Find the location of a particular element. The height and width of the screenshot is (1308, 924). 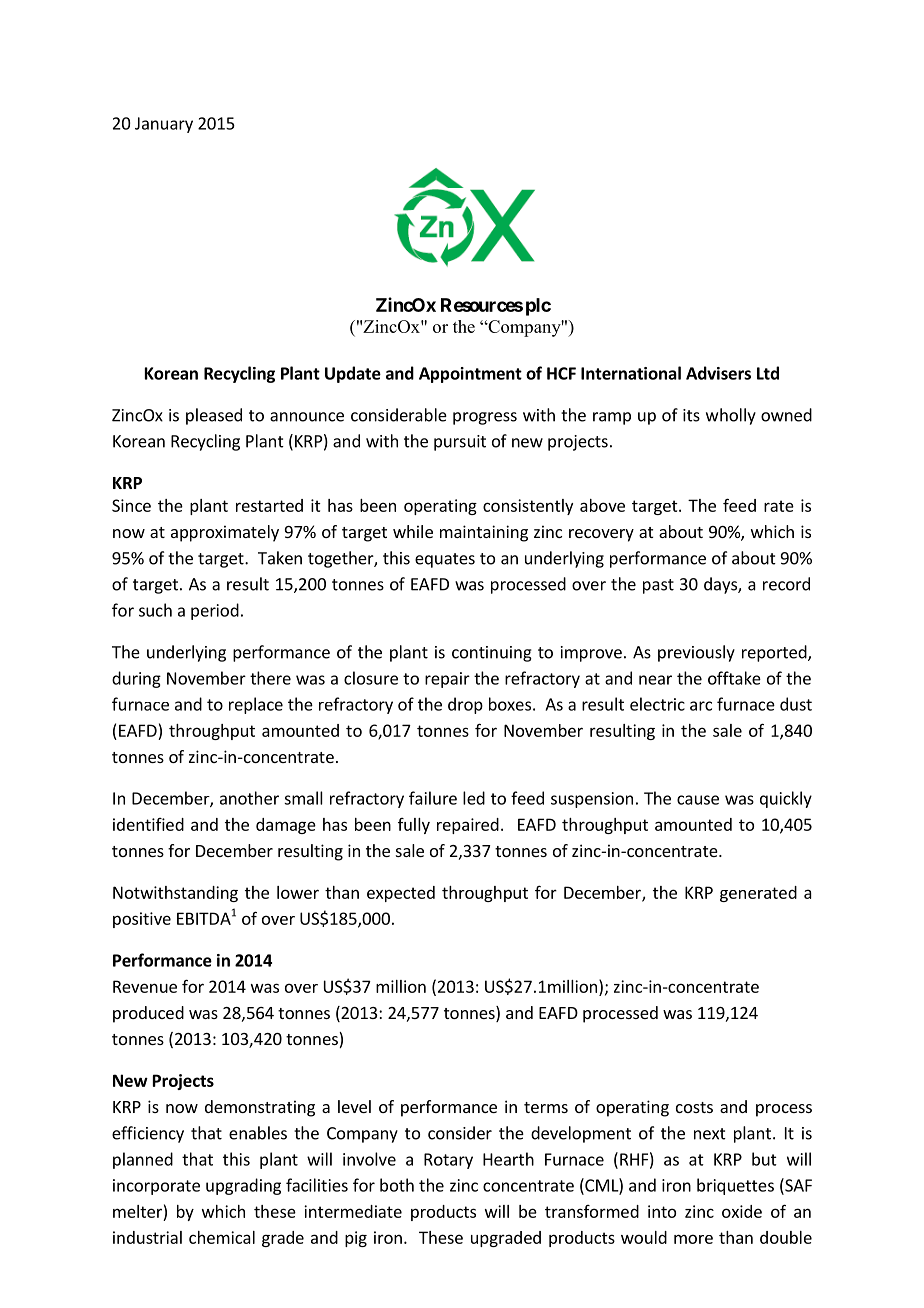

chemical is located at coordinates (222, 1237).
